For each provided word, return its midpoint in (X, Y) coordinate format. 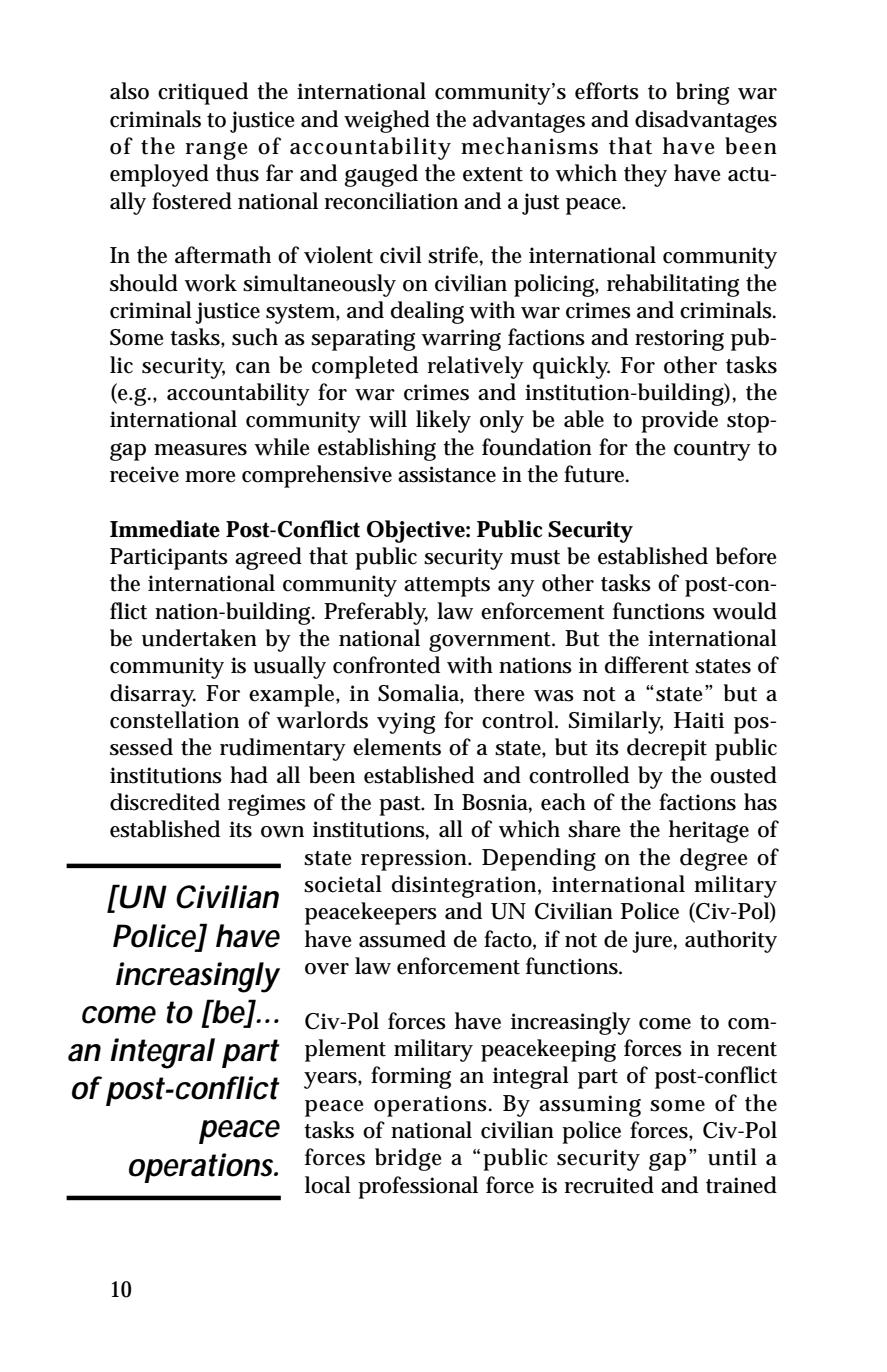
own (282, 832)
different (647, 665)
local (328, 1185)
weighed (387, 121)
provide (679, 421)
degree (713, 859)
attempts (447, 587)
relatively (476, 367)
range (216, 151)
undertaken (199, 638)
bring (702, 93)
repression (415, 860)
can (253, 368)
